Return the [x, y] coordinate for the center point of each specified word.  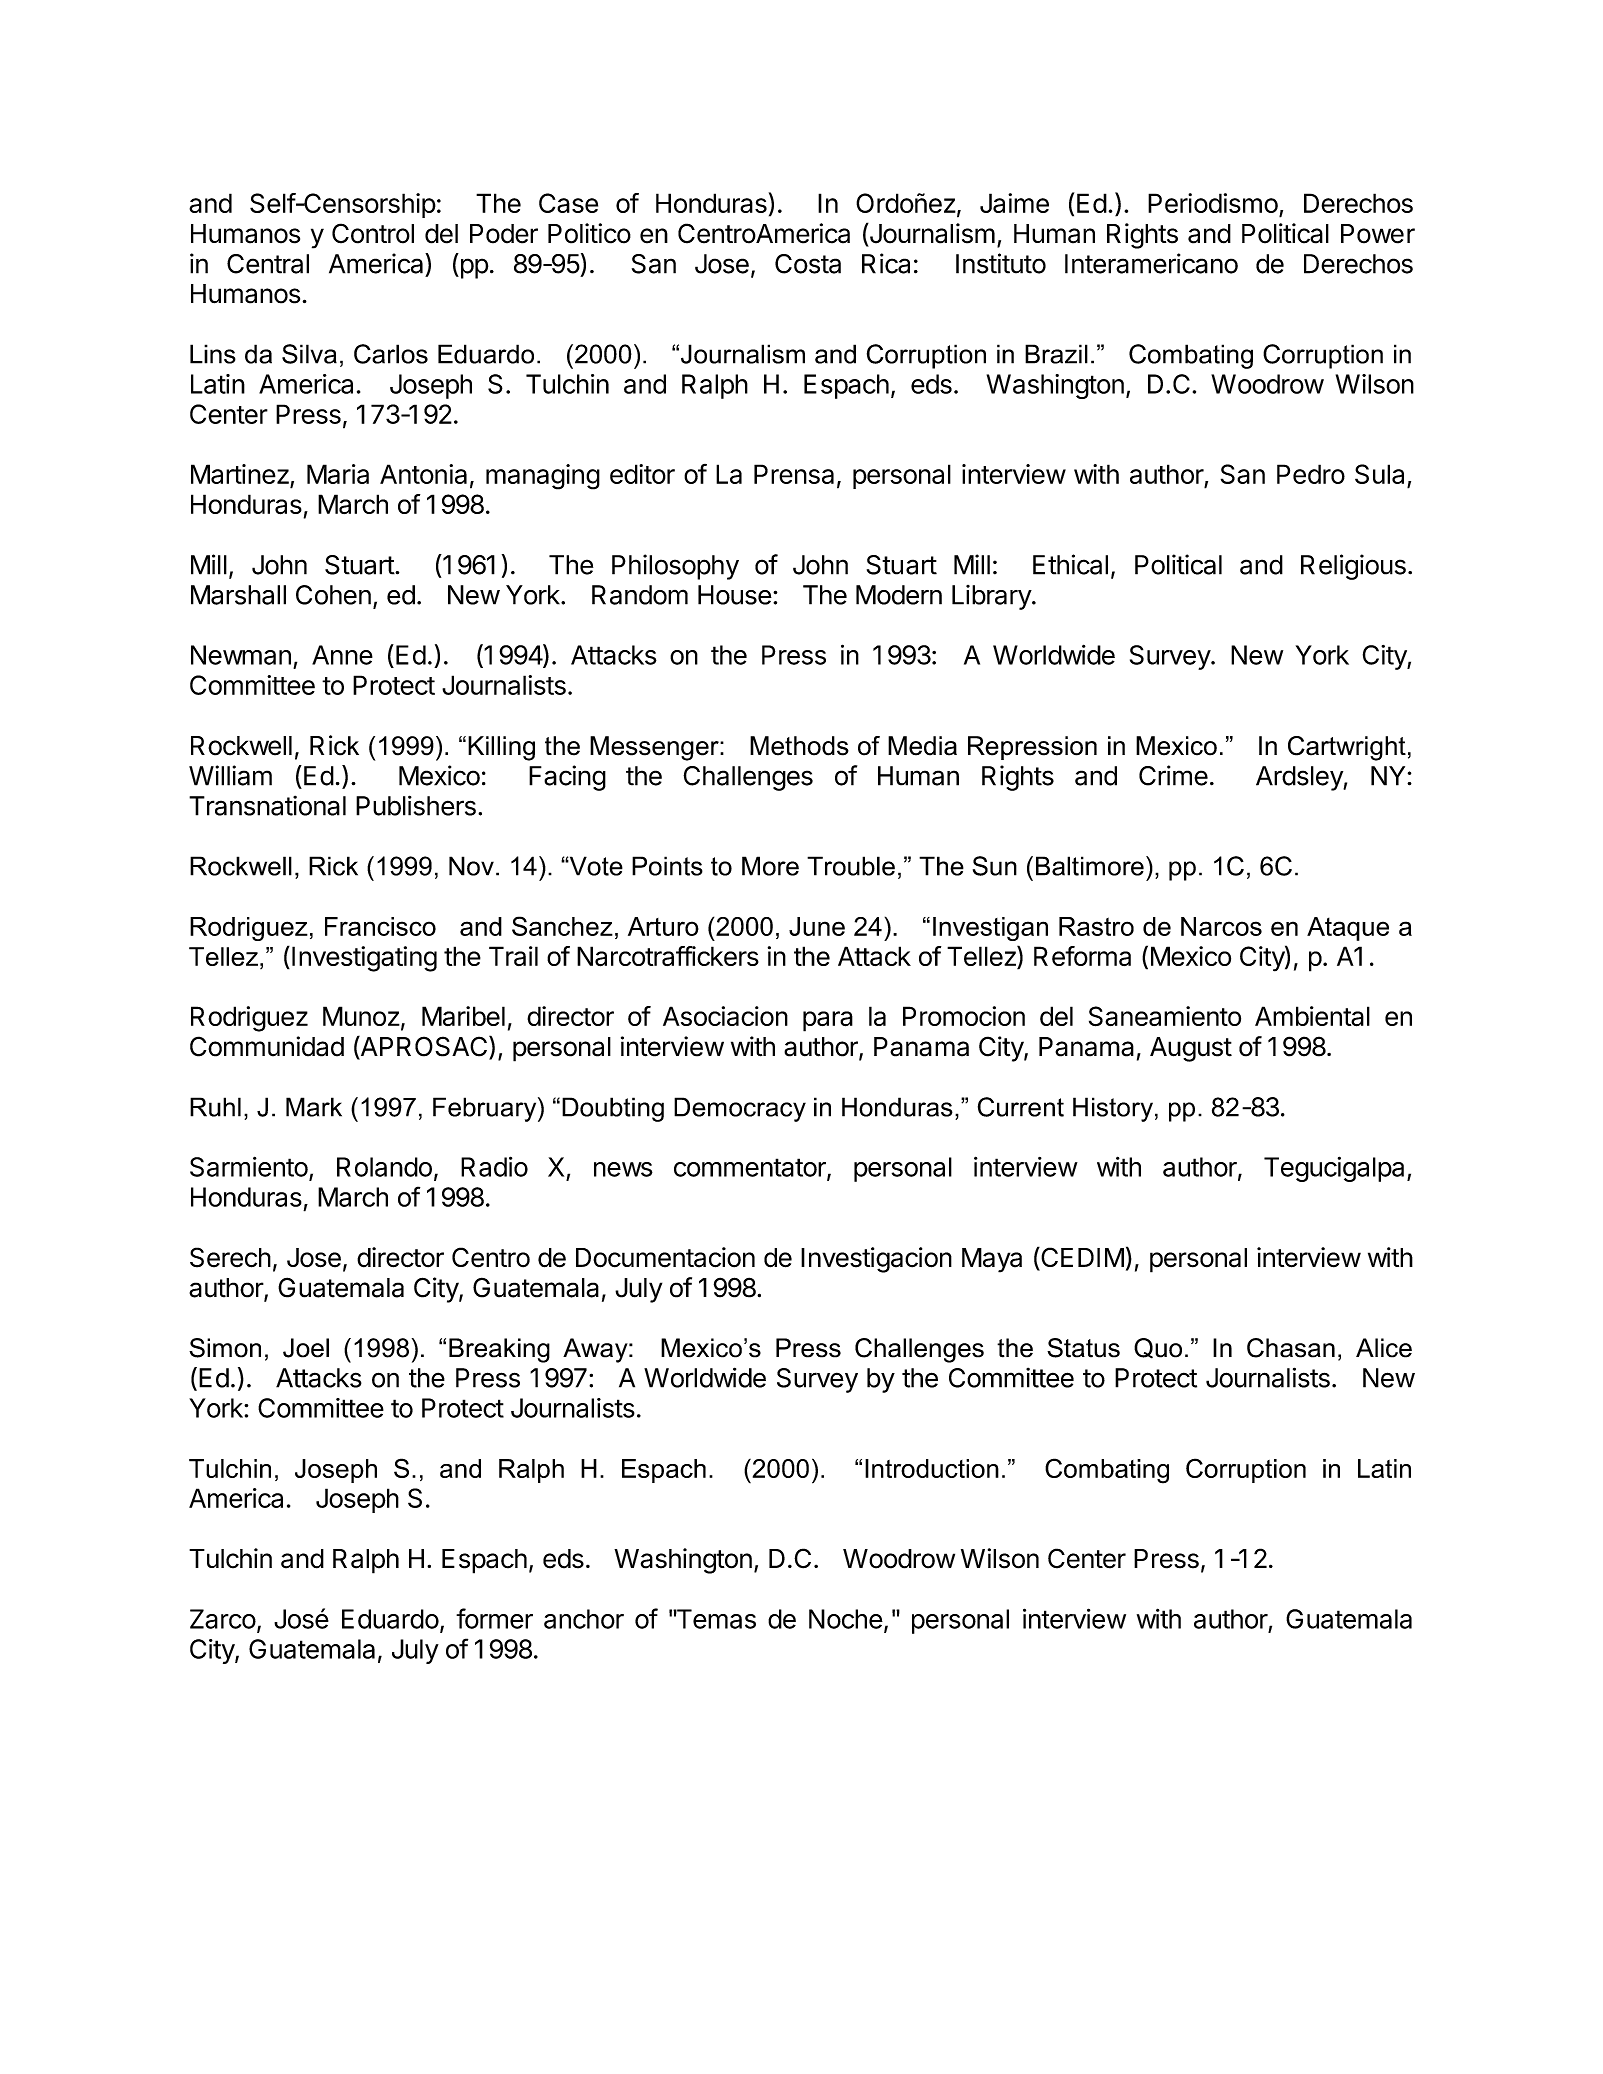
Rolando [384, 1167]
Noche [846, 1619]
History [1113, 1109]
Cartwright [1347, 748]
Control [373, 233]
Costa [808, 264]
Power [1378, 234]
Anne [342, 655]
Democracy [740, 1109]
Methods [799, 746]
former [494, 1618]
